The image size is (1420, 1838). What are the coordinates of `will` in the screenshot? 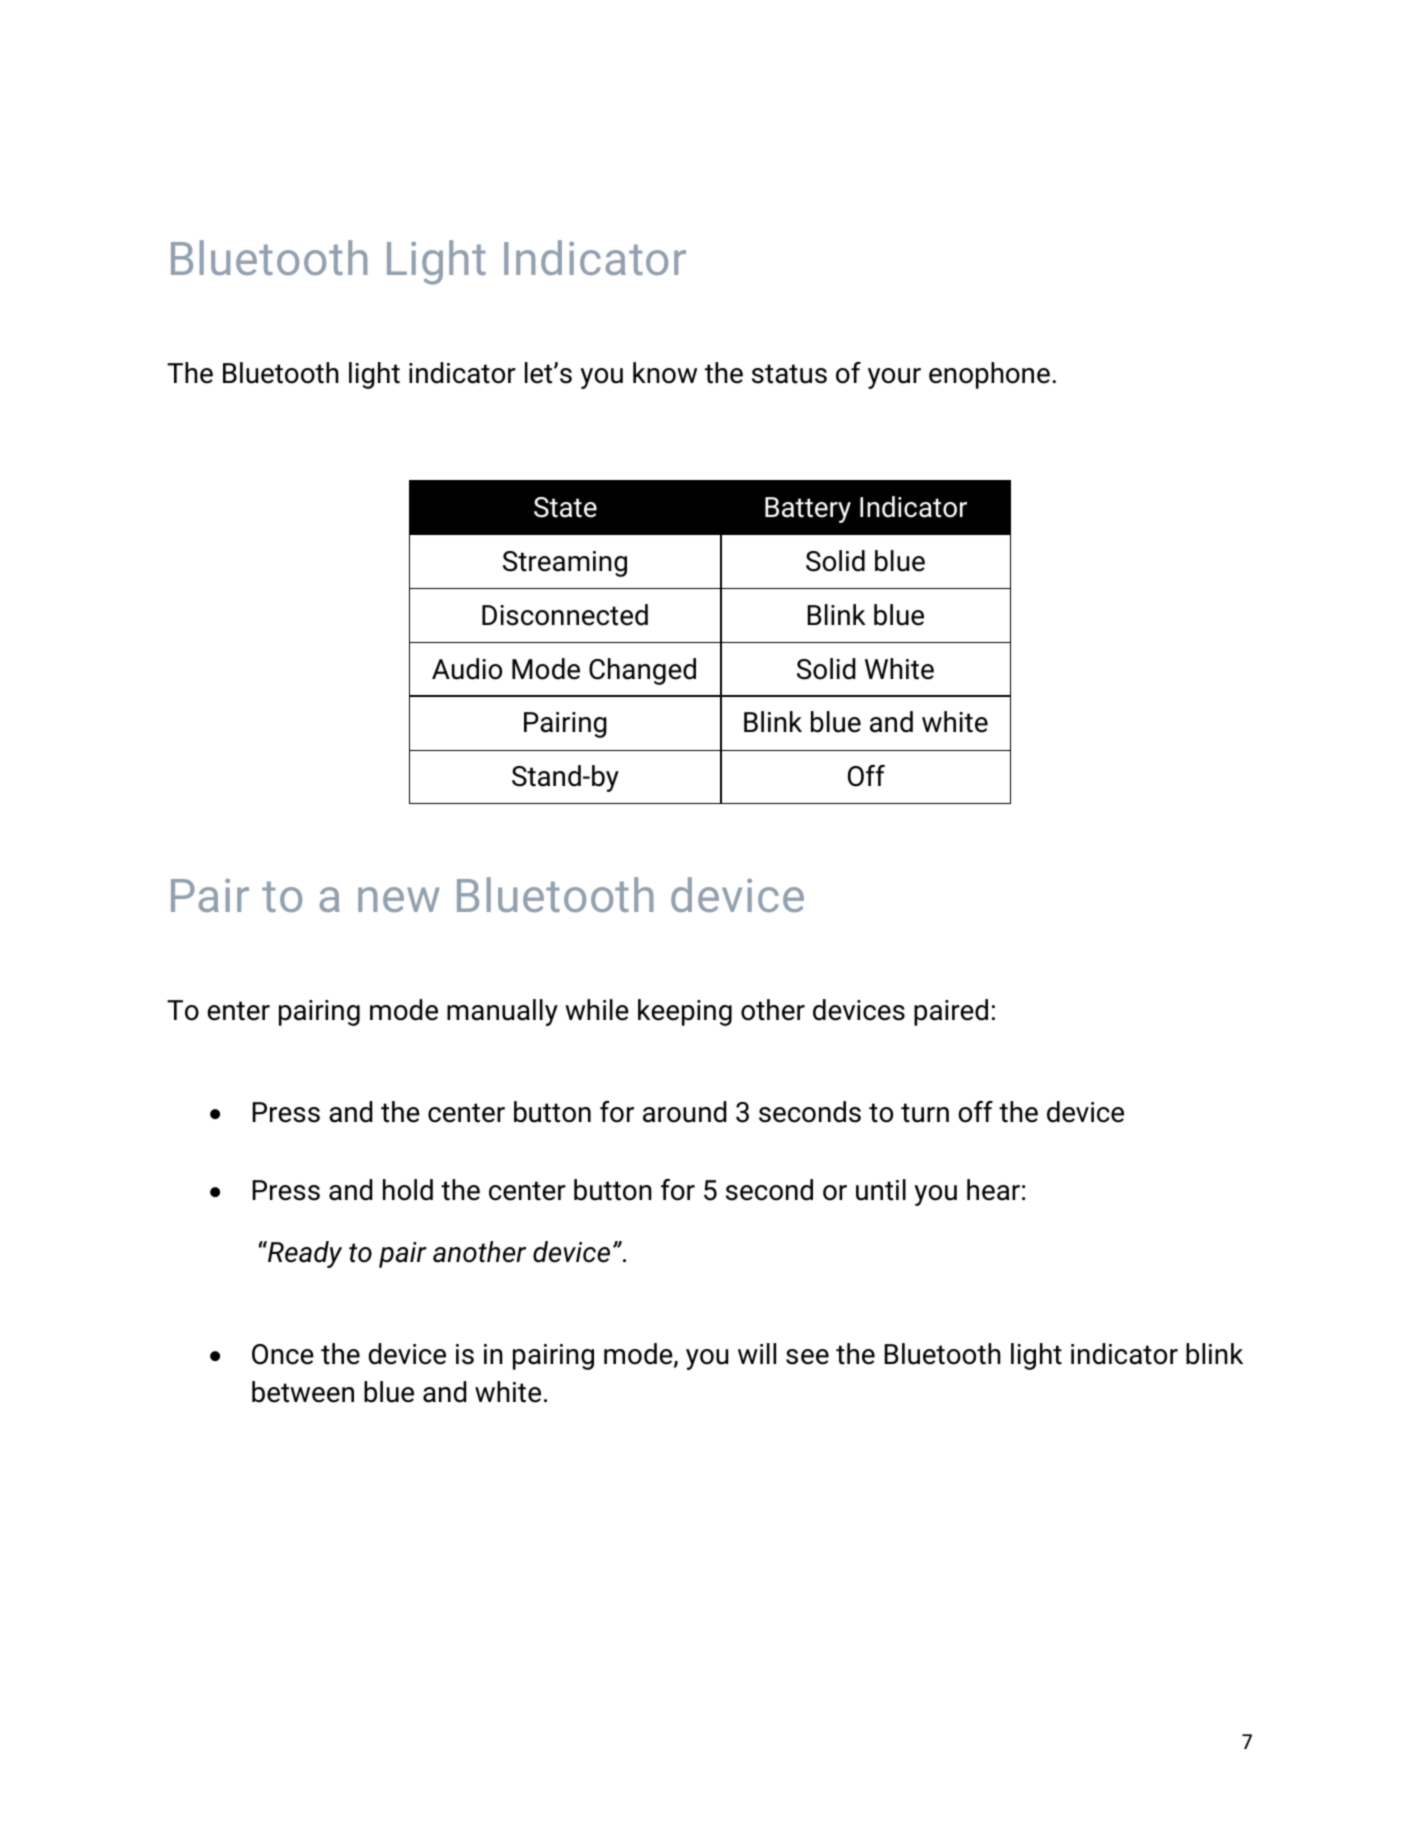 It's located at (757, 1353).
